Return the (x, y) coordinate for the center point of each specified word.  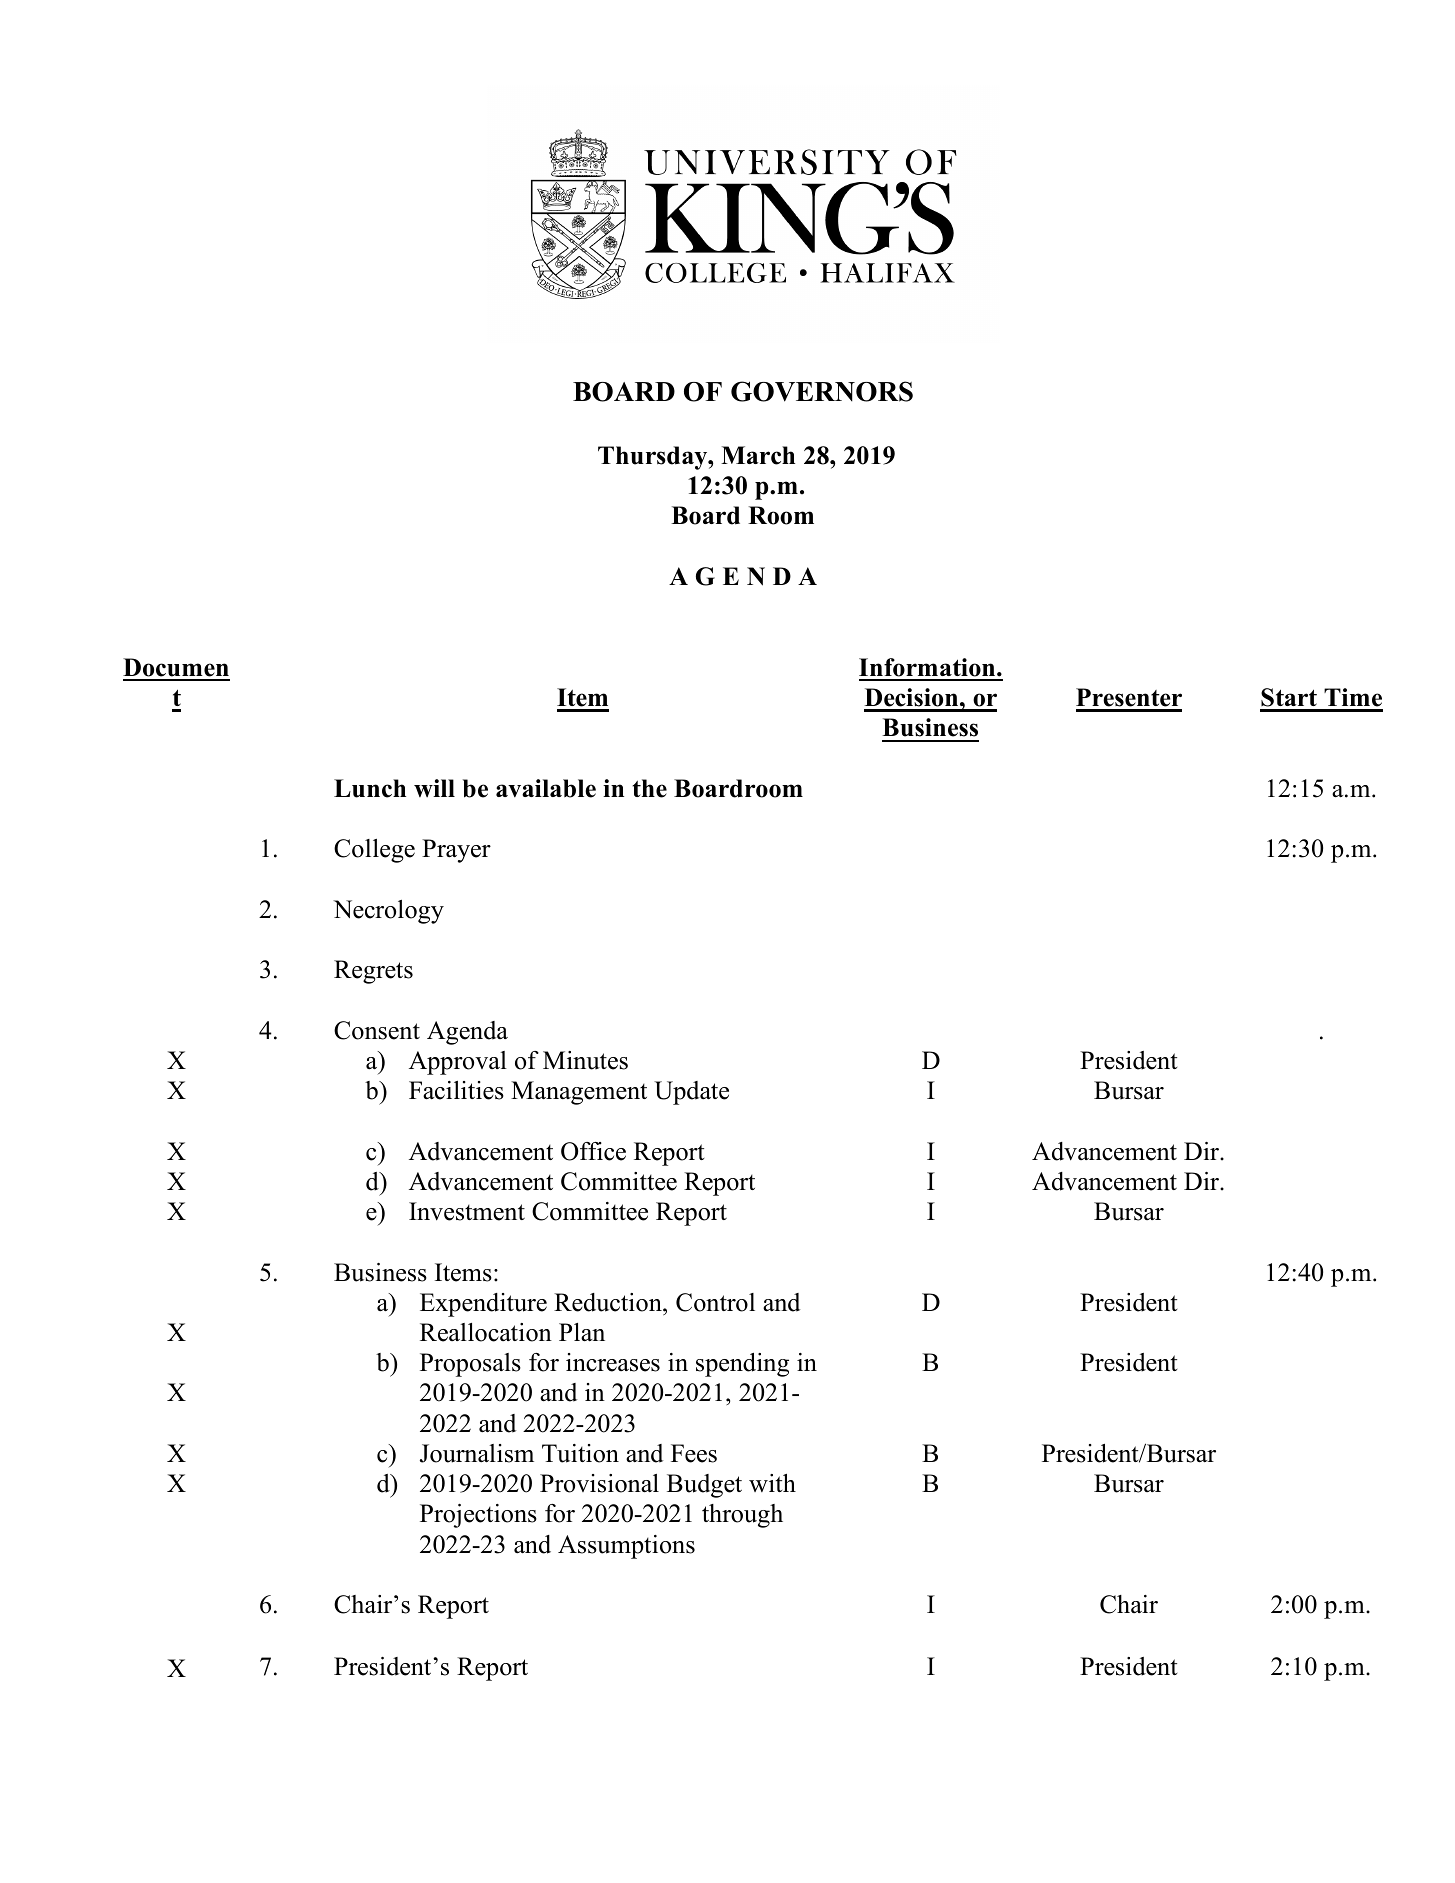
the (650, 788)
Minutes (585, 1060)
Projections (478, 1516)
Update (691, 1093)
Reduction (609, 1302)
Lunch (370, 788)
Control (715, 1302)
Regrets (373, 972)
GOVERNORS (822, 391)
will (434, 788)
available (546, 788)
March (758, 455)
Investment (467, 1211)
